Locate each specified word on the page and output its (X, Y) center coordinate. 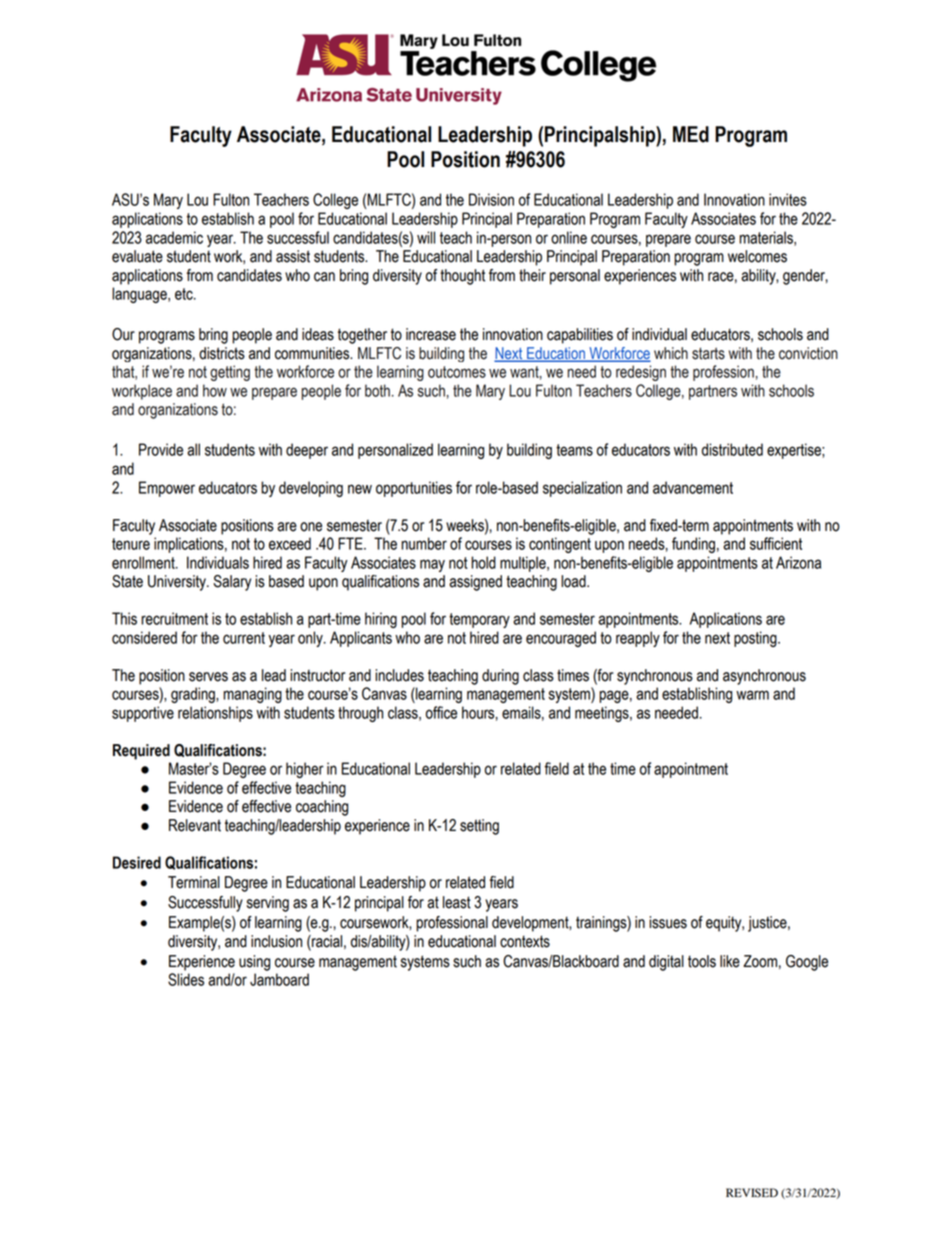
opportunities (414, 489)
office (441, 712)
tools (702, 961)
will (426, 237)
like (730, 961)
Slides (186, 979)
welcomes (757, 256)
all (193, 449)
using (254, 963)
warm (752, 695)
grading (194, 695)
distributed (732, 449)
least (457, 902)
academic (174, 237)
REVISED (752, 1193)
